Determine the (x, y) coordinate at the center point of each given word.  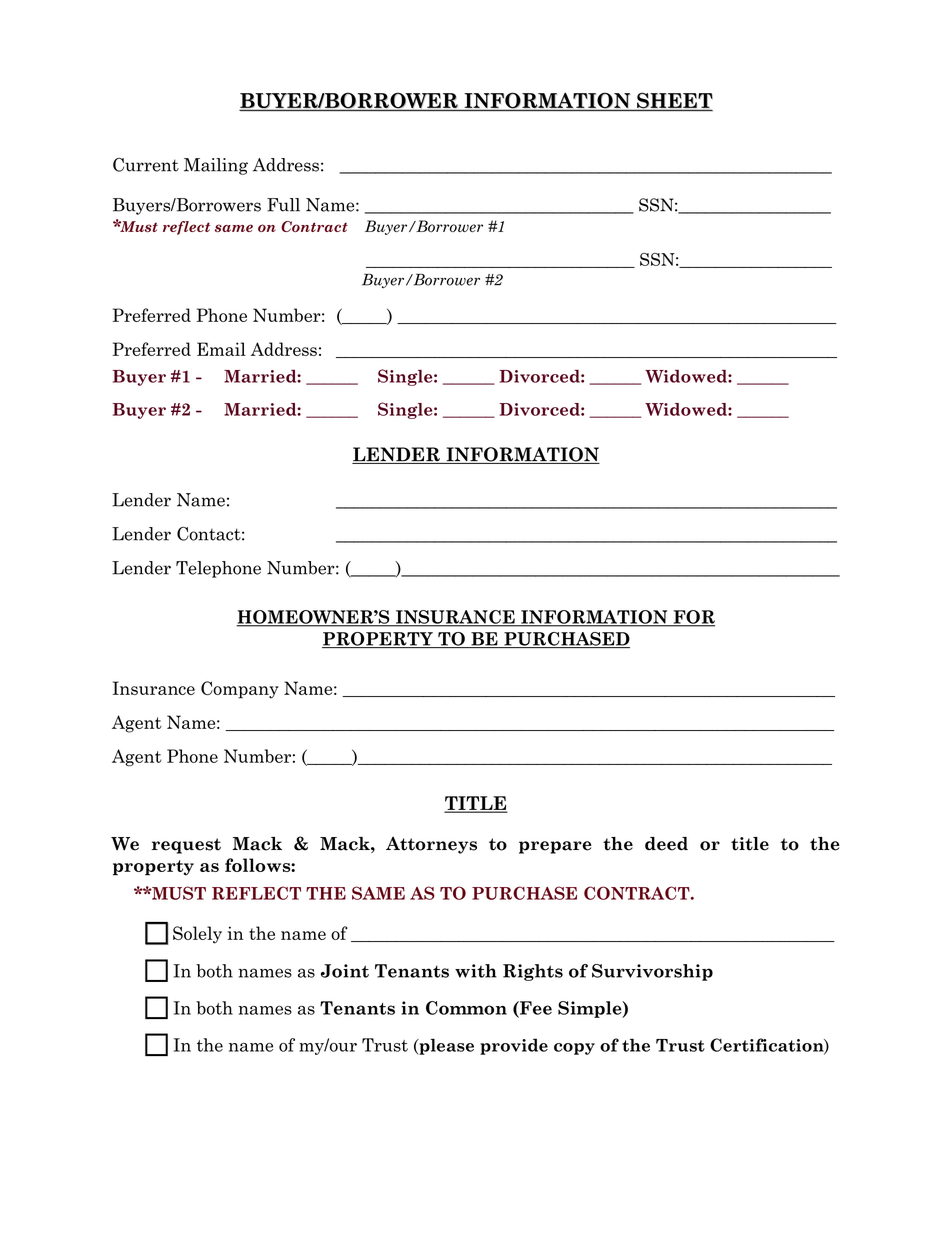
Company (240, 690)
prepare (555, 847)
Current (146, 165)
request (186, 846)
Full (283, 205)
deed (666, 844)
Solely (197, 935)
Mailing (216, 166)
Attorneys (431, 845)
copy (574, 1049)
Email (221, 349)
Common (466, 1008)
